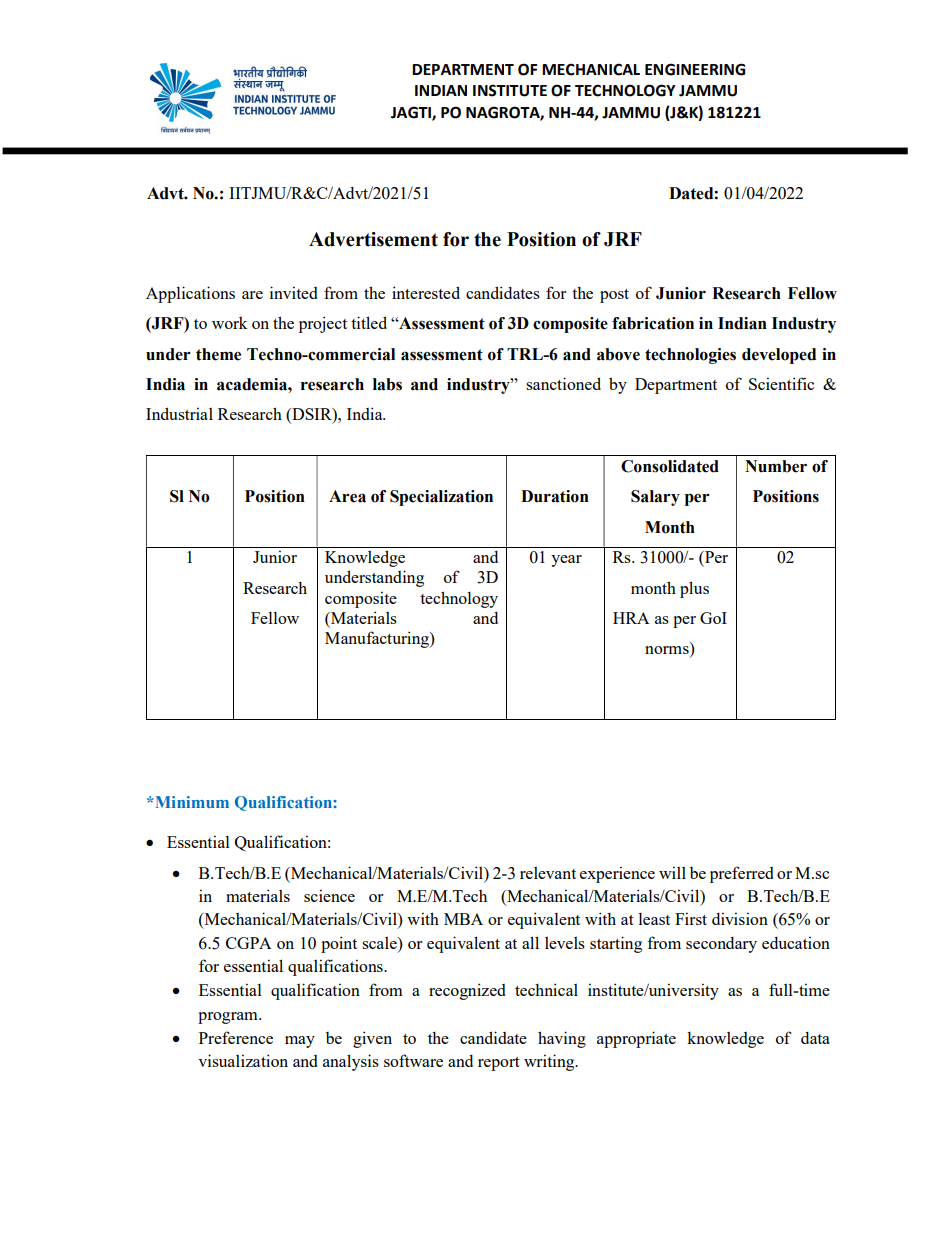 The width and height of the screenshot is (952, 1233). I want to click on report, so click(499, 1064).
